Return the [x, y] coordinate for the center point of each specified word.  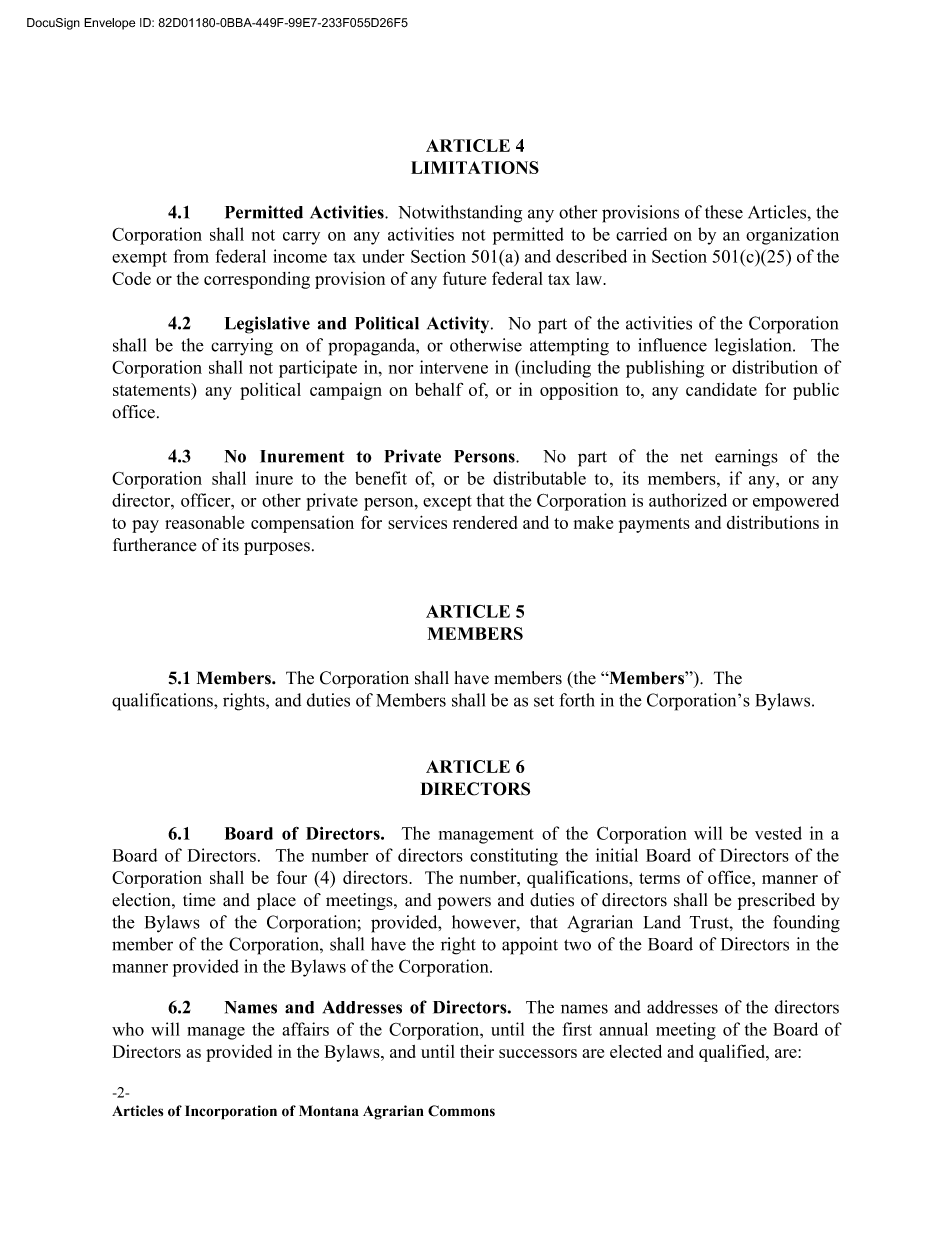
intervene [454, 367]
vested [778, 833]
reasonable [204, 522]
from [191, 256]
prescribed [776, 901]
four [292, 877]
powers [464, 903]
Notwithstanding [460, 214]
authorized [688, 500]
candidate [721, 389]
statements [152, 389]
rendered [485, 522]
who [128, 1029]
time [199, 900]
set [544, 701]
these [724, 212]
